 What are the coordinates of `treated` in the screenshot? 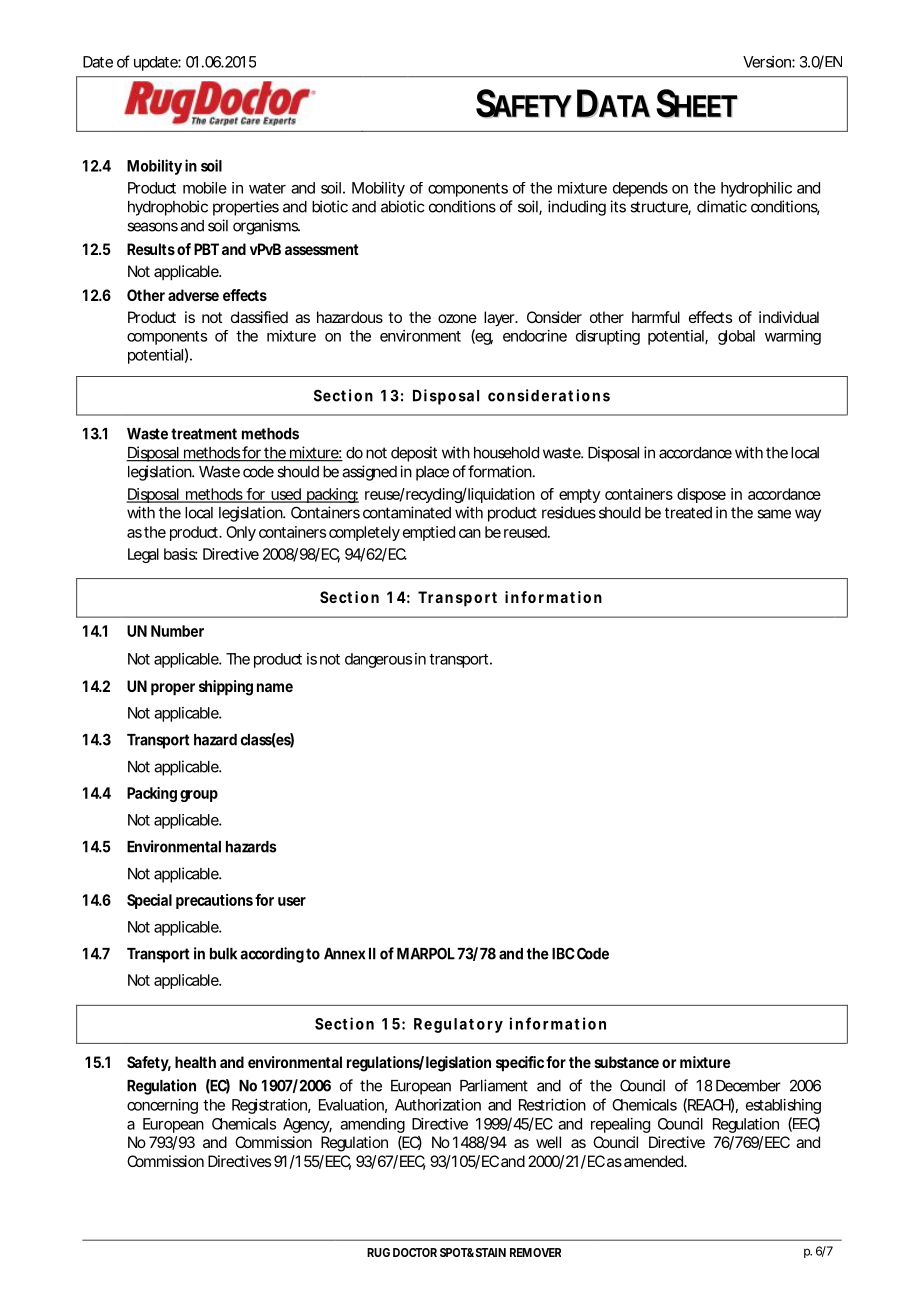 It's located at (688, 513).
